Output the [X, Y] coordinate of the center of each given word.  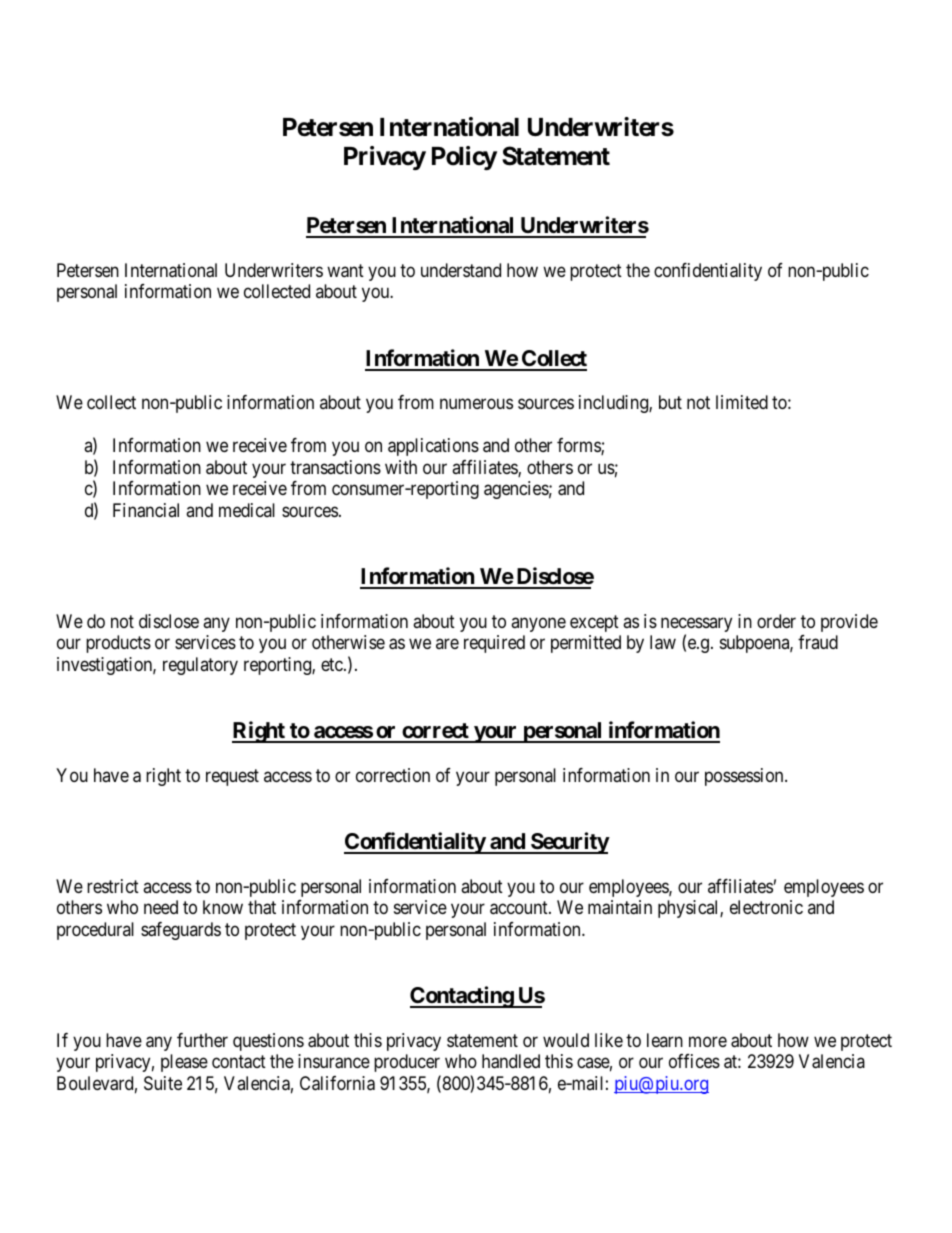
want [345, 271]
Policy [464, 158]
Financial [146, 510]
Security [569, 843]
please [184, 1063]
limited [742, 402]
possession [745, 777]
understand [461, 270]
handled [511, 1061]
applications [433, 447]
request [232, 777]
